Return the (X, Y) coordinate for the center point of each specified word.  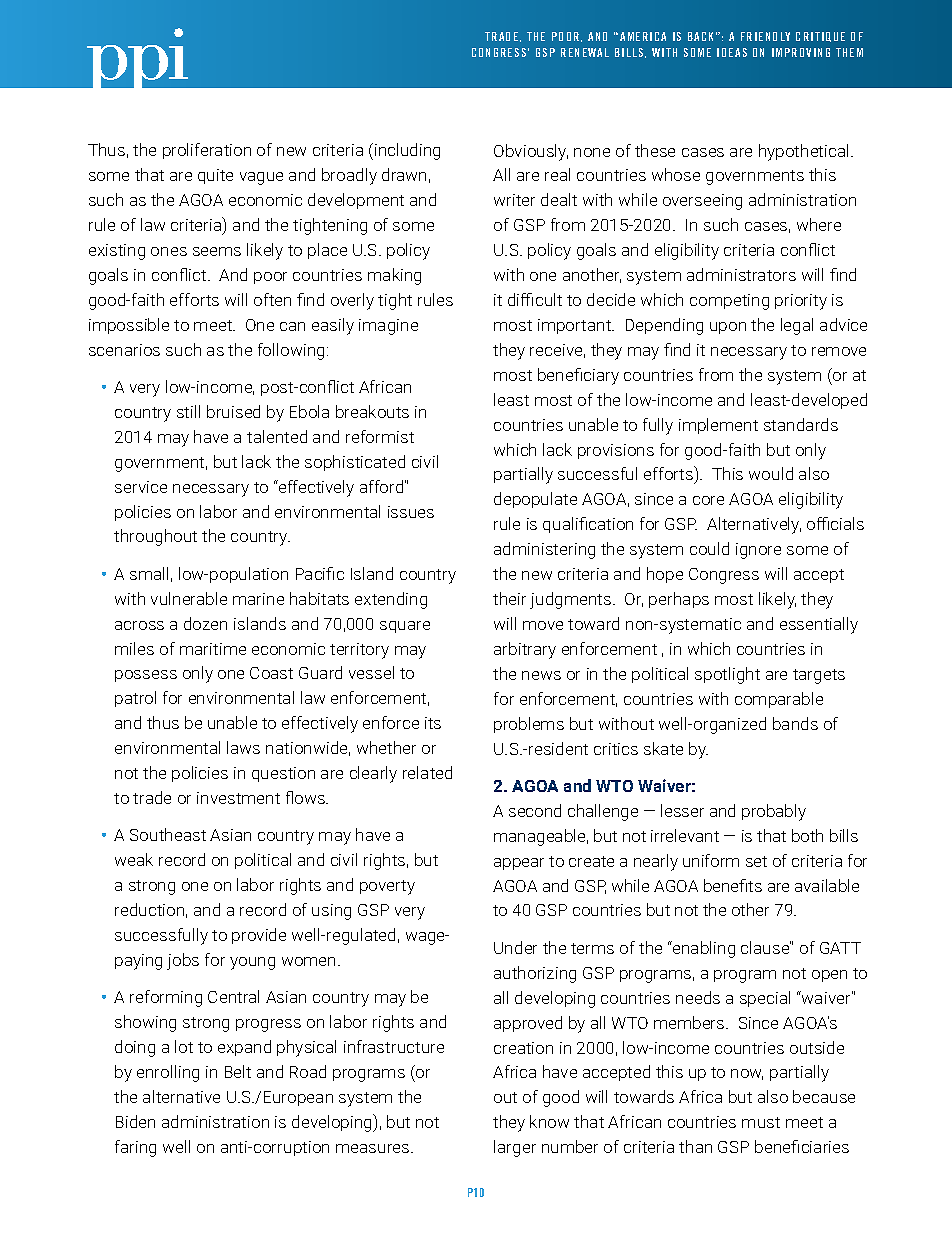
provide (259, 936)
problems (529, 725)
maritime (213, 649)
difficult (535, 299)
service (141, 487)
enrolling (168, 1073)
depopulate (535, 500)
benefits (733, 885)
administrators (741, 274)
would (771, 473)
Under (515, 947)
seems (217, 251)
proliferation (207, 151)
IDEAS (732, 52)
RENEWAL (585, 52)
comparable (779, 700)
